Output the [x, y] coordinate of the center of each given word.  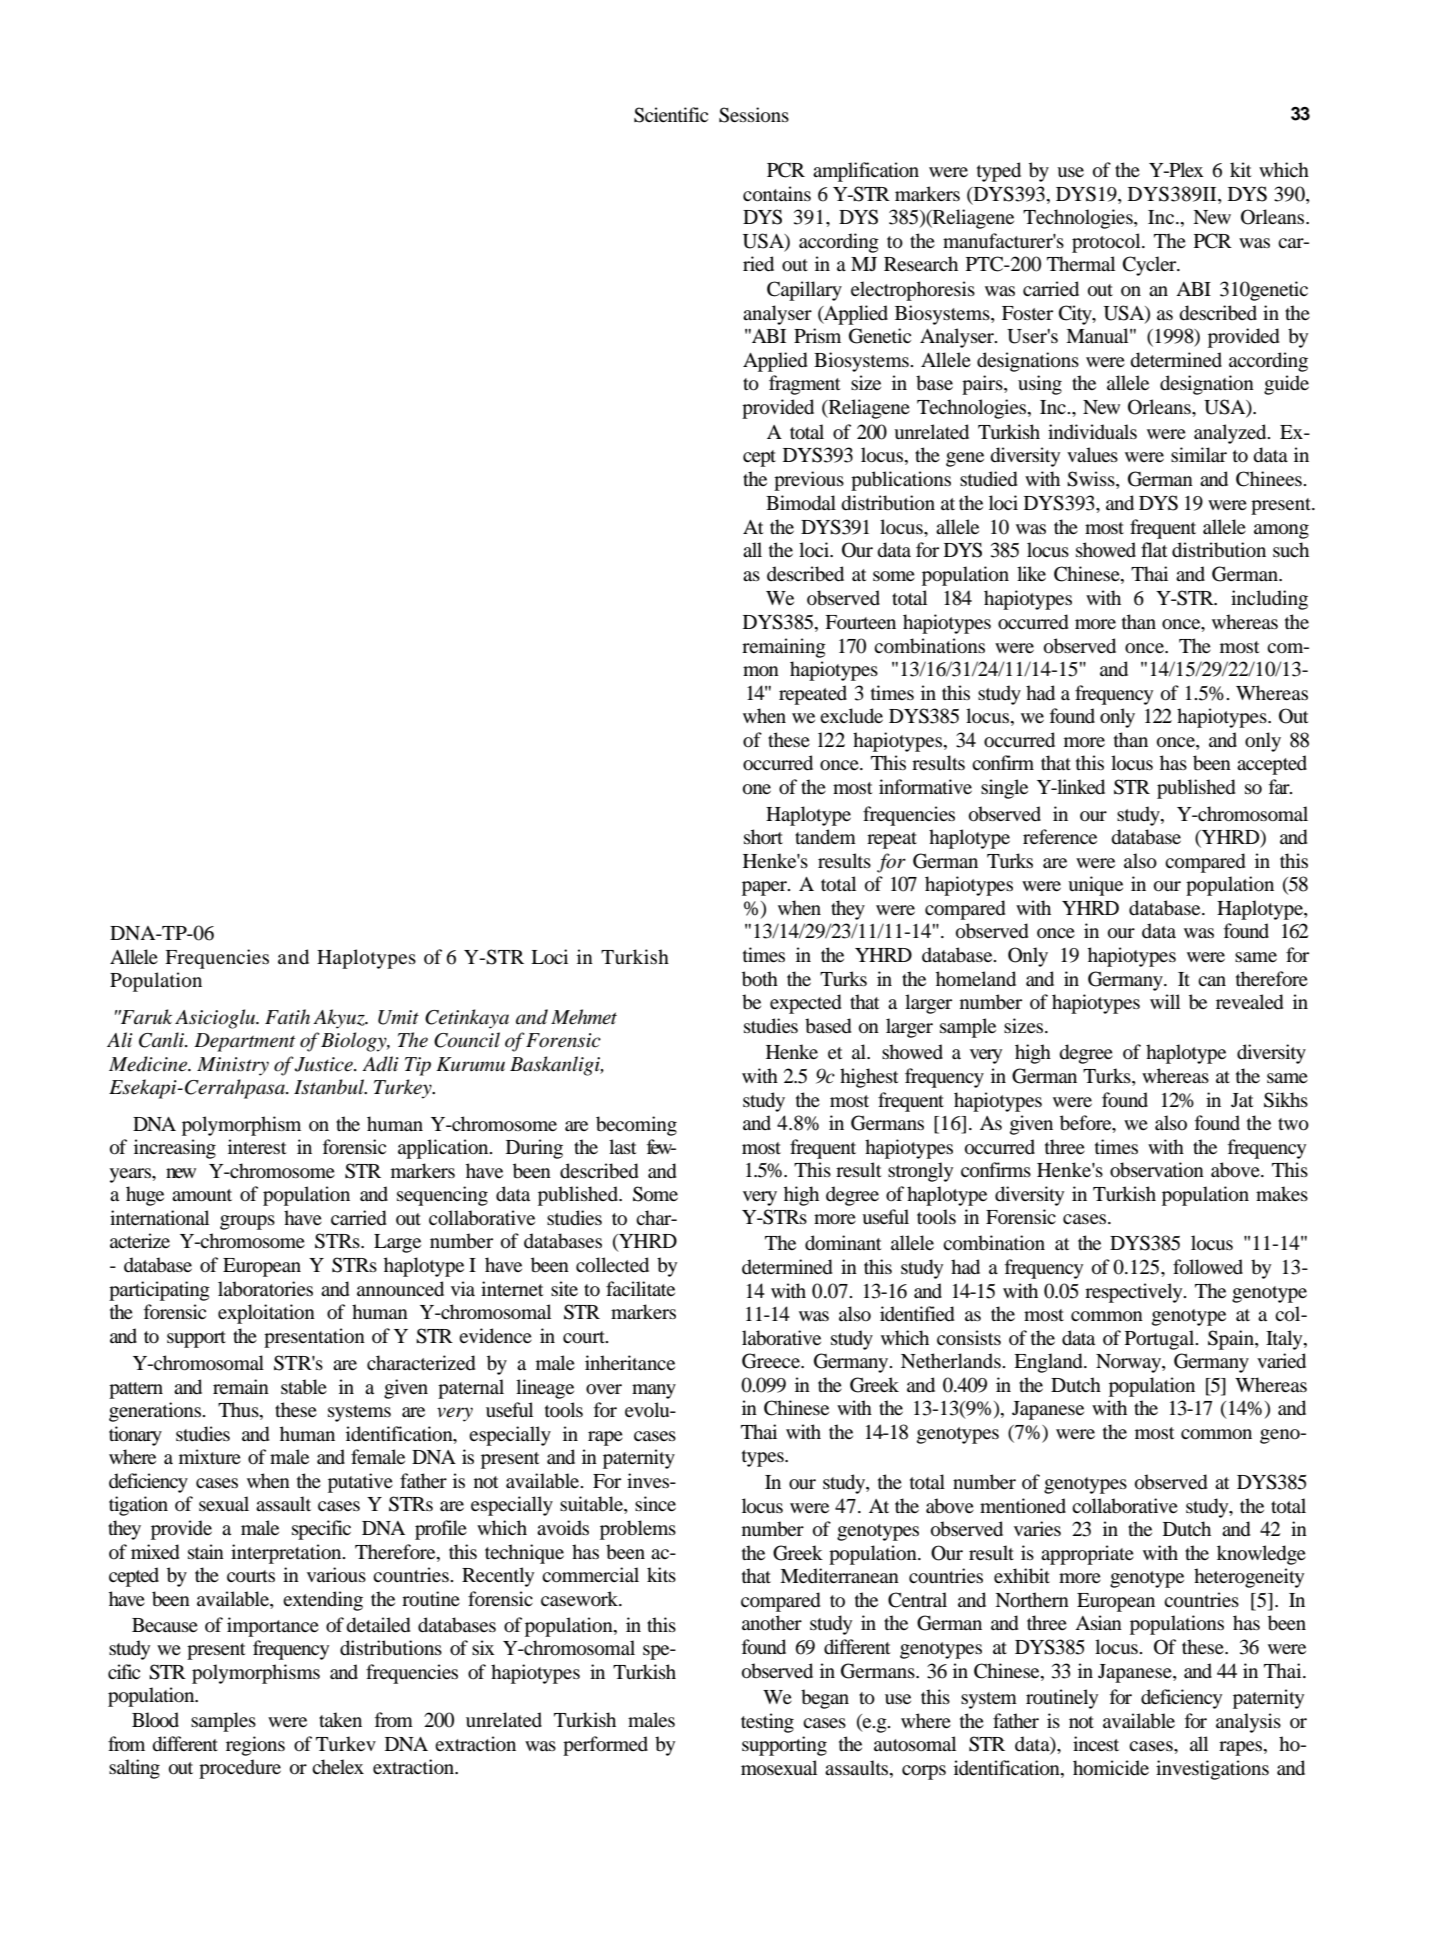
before [1087, 1124]
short [763, 837]
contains [777, 194]
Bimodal [801, 503]
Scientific [671, 115]
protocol [1107, 243]
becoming [636, 1126]
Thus [239, 1411]
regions [255, 1746]
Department [244, 1042]
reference [1060, 836]
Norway [1129, 1363]
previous [809, 481]
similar [1199, 454]
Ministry [233, 1066]
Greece [772, 1361]
